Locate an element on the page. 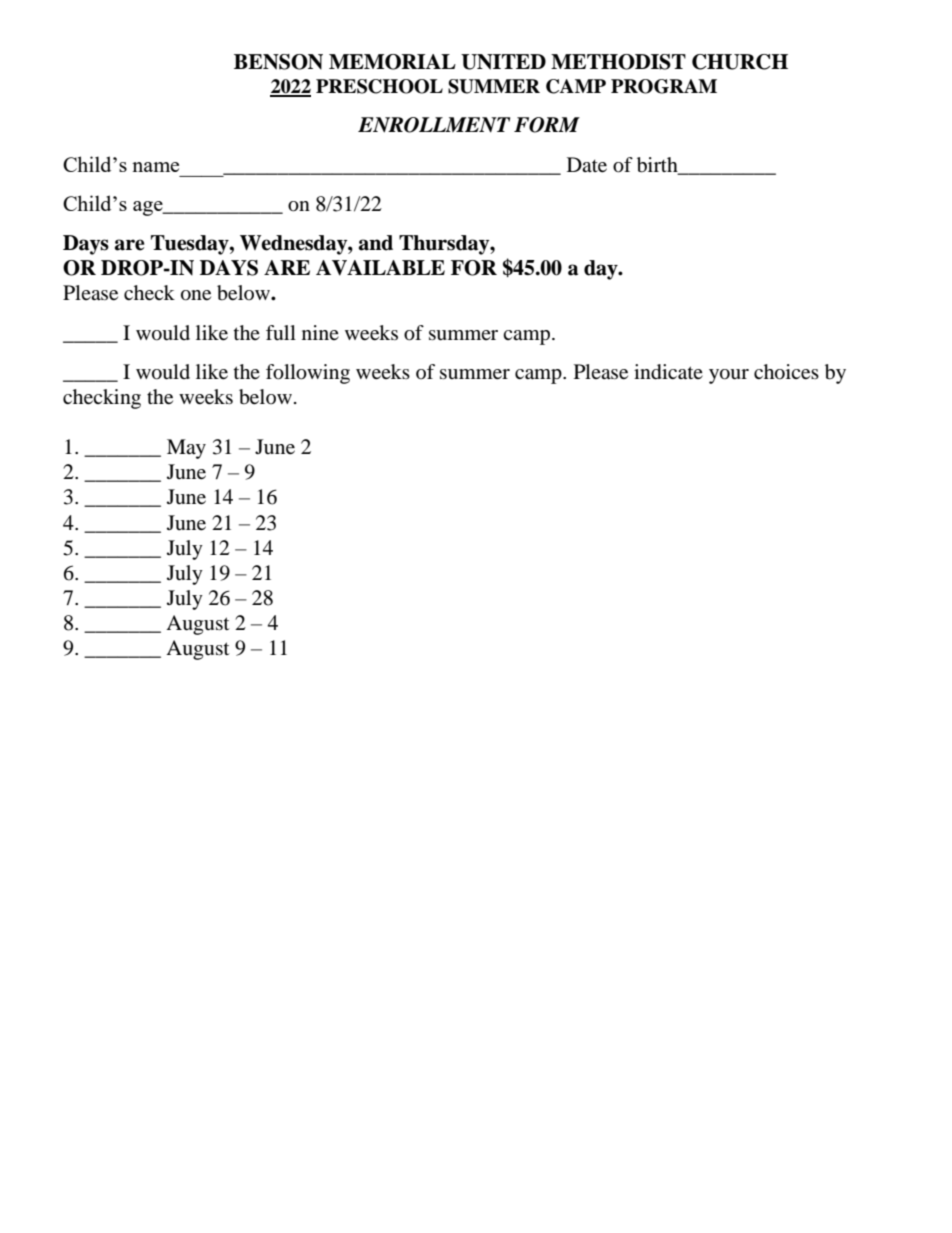 Image resolution: width=952 pixels, height=1233 pixels. AVAILABLE is located at coordinates (380, 268).
